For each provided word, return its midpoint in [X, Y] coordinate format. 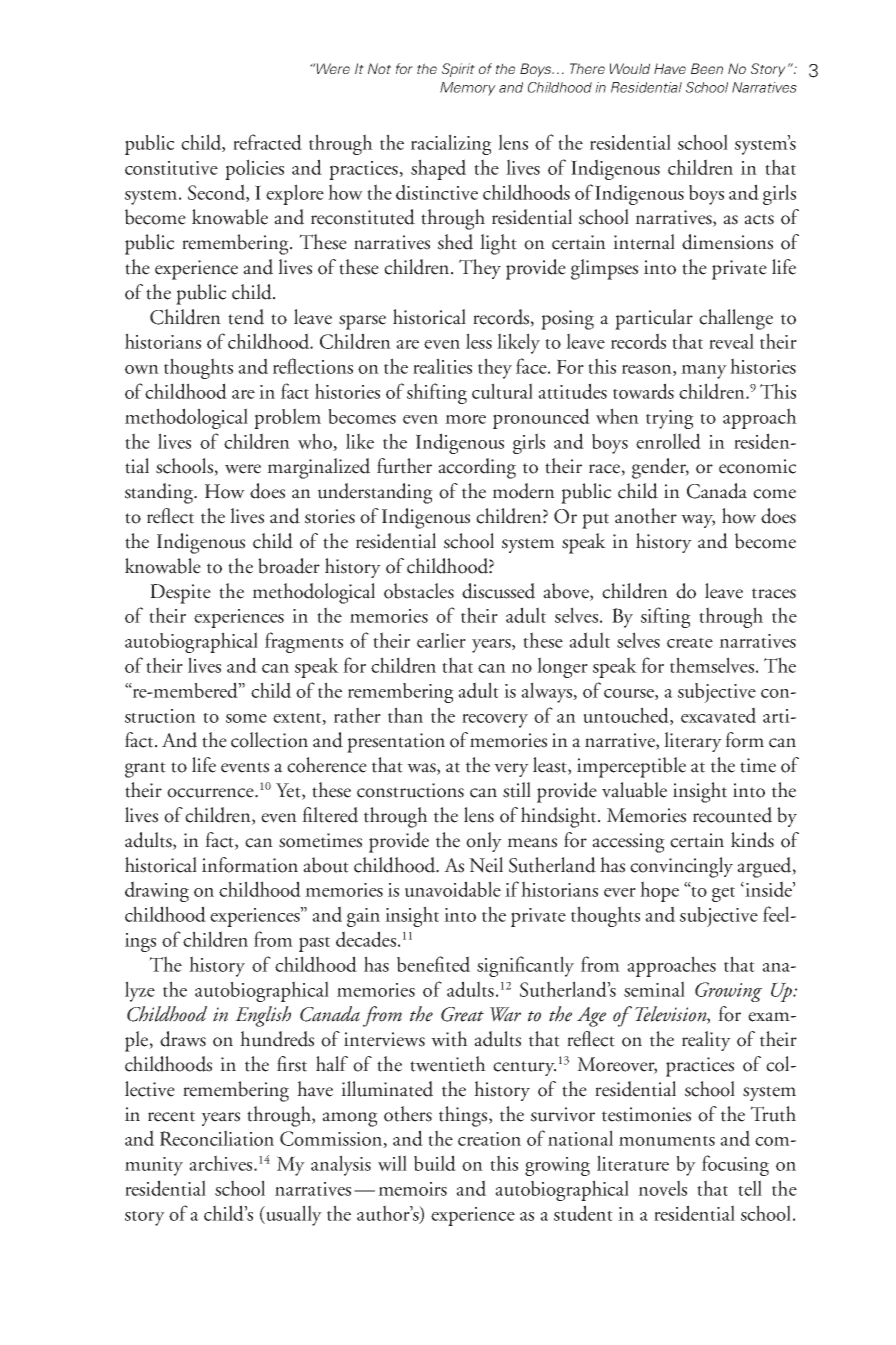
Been [707, 68]
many [704, 372]
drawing [157, 891]
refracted [267, 142]
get [723, 894]
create [690, 643]
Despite [180, 594]
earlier [441, 640]
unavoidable [453, 889]
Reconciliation [217, 1138]
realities [442, 366]
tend [246, 317]
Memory [468, 89]
